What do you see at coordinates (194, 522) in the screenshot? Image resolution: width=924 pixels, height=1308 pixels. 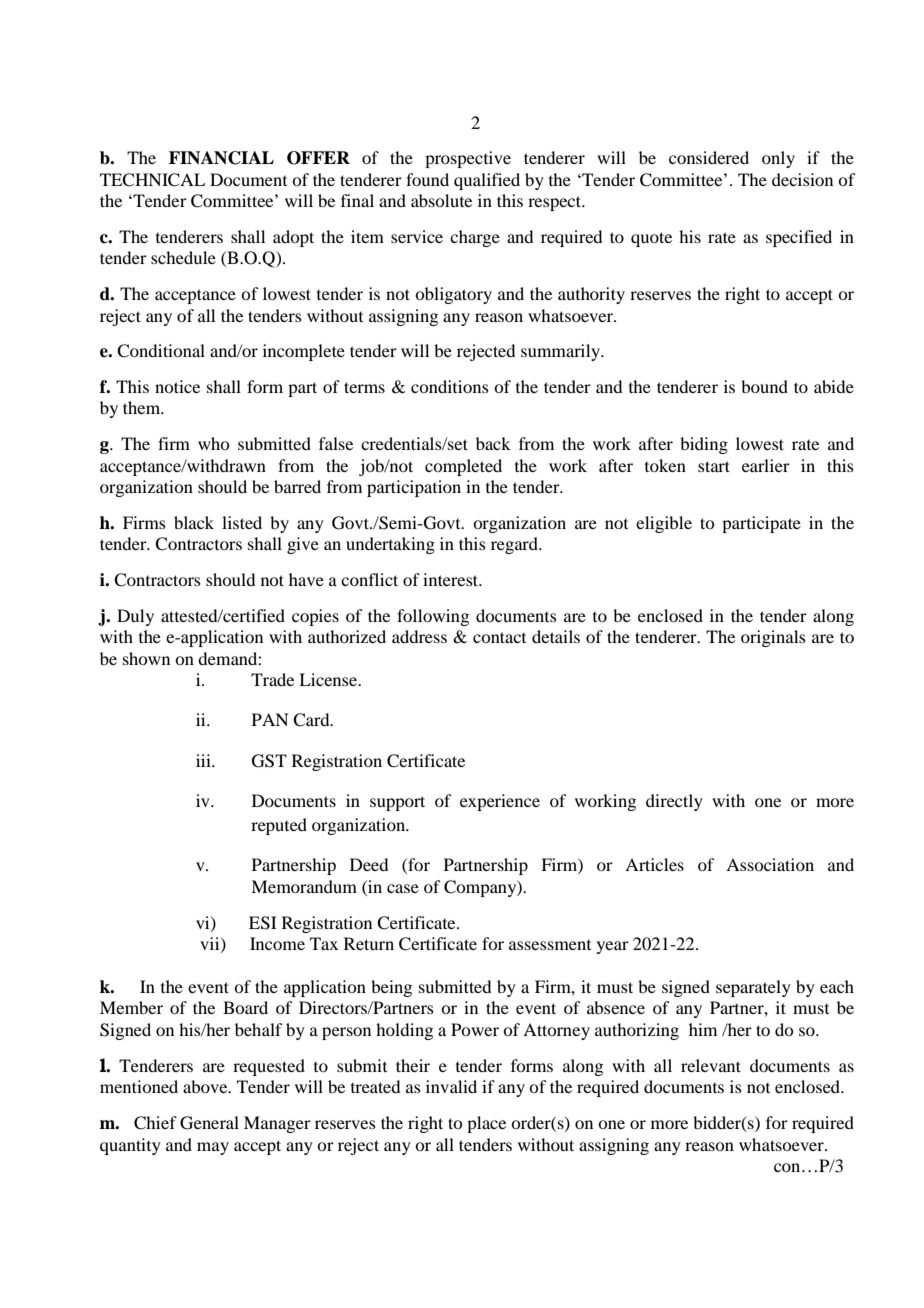 I see `black` at bounding box center [194, 522].
